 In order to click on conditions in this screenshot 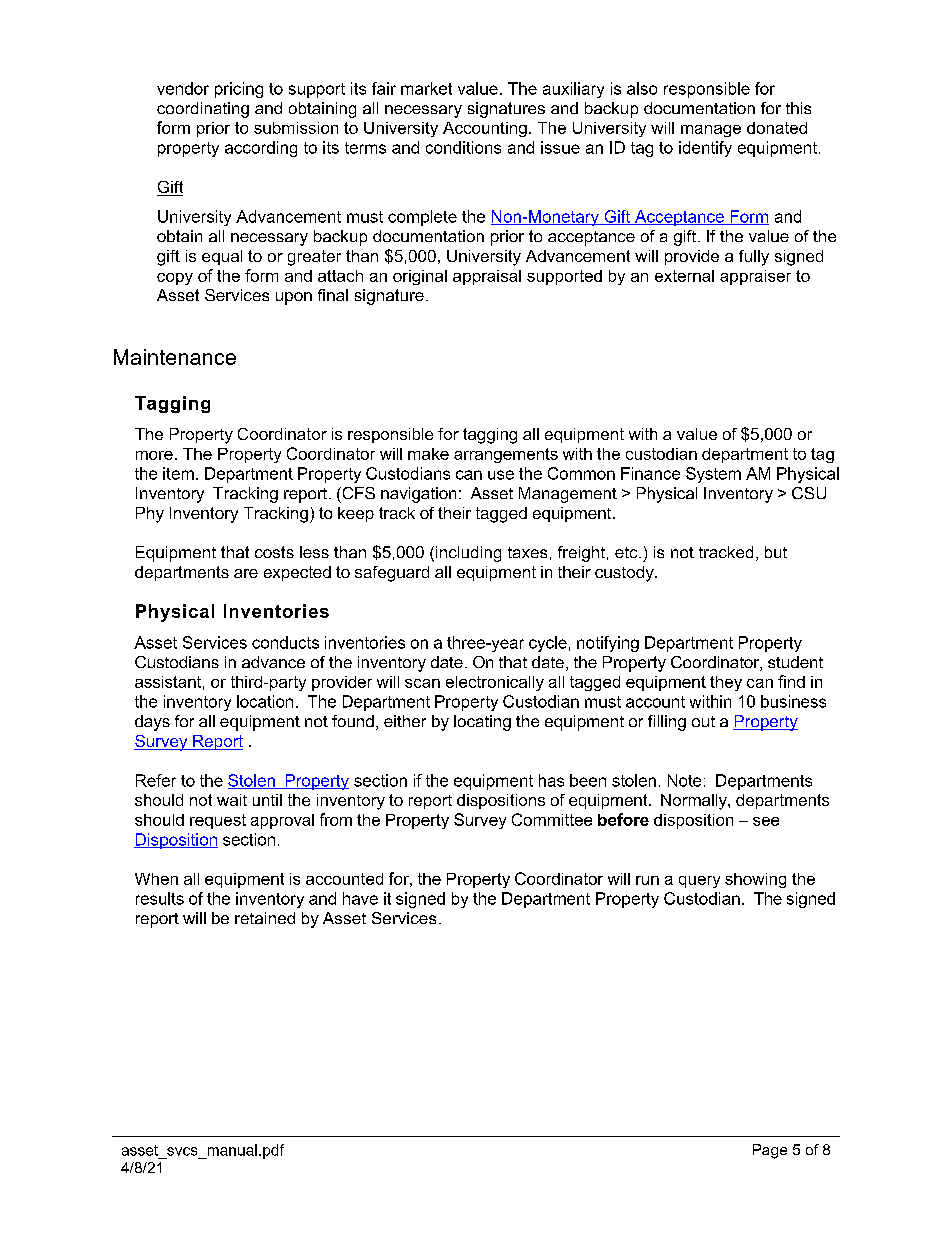, I will do `click(463, 147)`.
